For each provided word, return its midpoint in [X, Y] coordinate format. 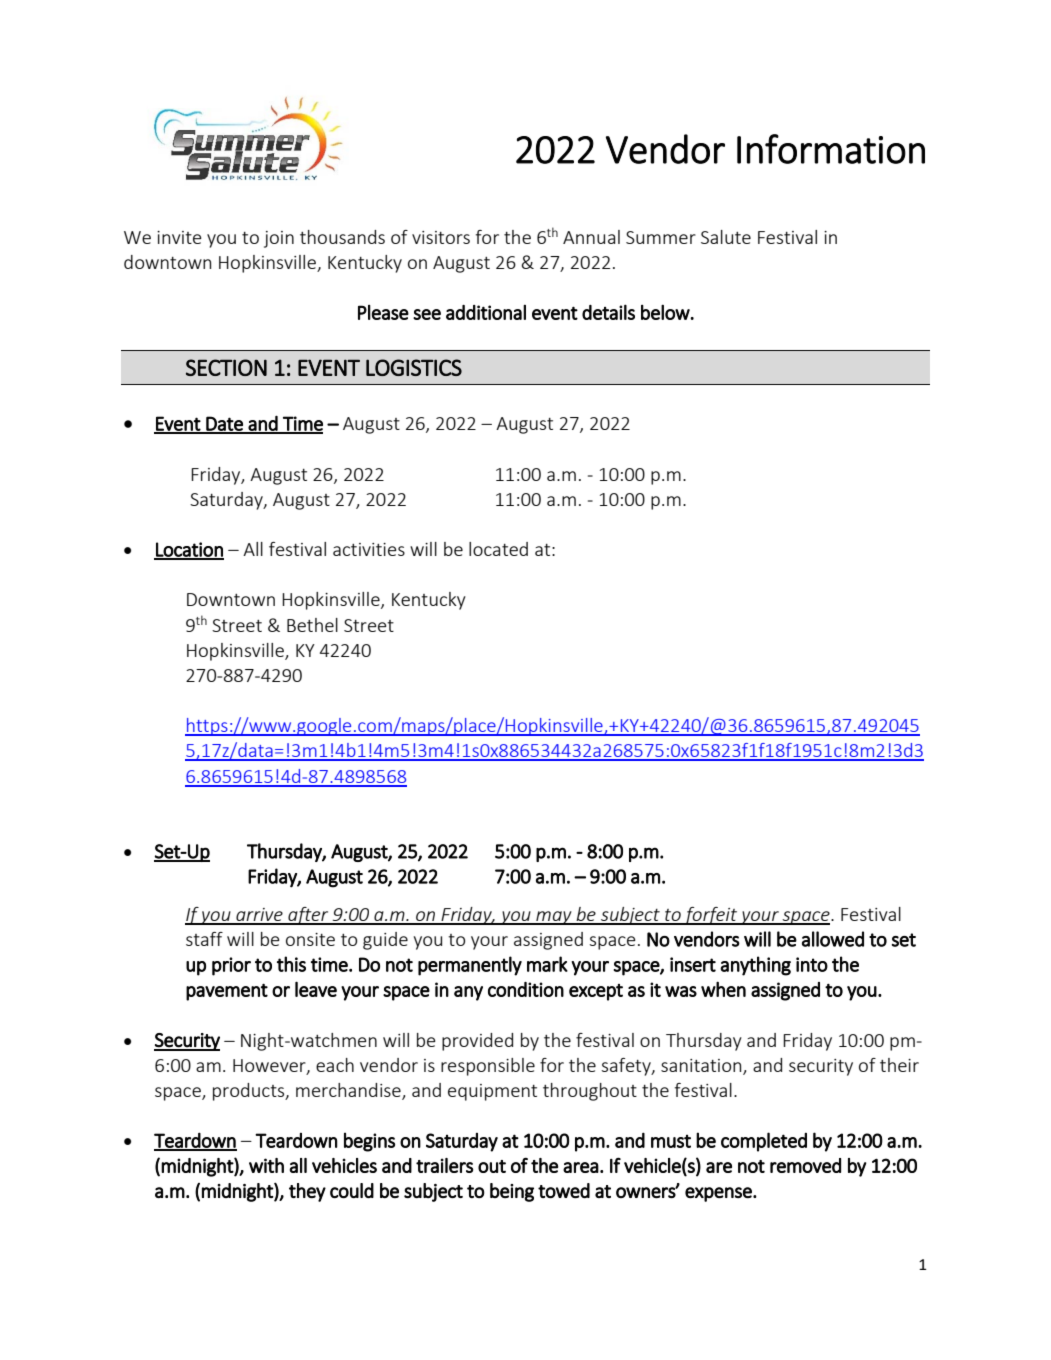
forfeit [711, 916]
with [266, 1165]
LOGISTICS [414, 367]
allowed [833, 939]
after [308, 916]
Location [189, 550]
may [554, 918]
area [581, 1167]
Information [831, 149]
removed [805, 1165]
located [498, 549]
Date [224, 424]
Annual [591, 237]
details [608, 312]
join [279, 239]
